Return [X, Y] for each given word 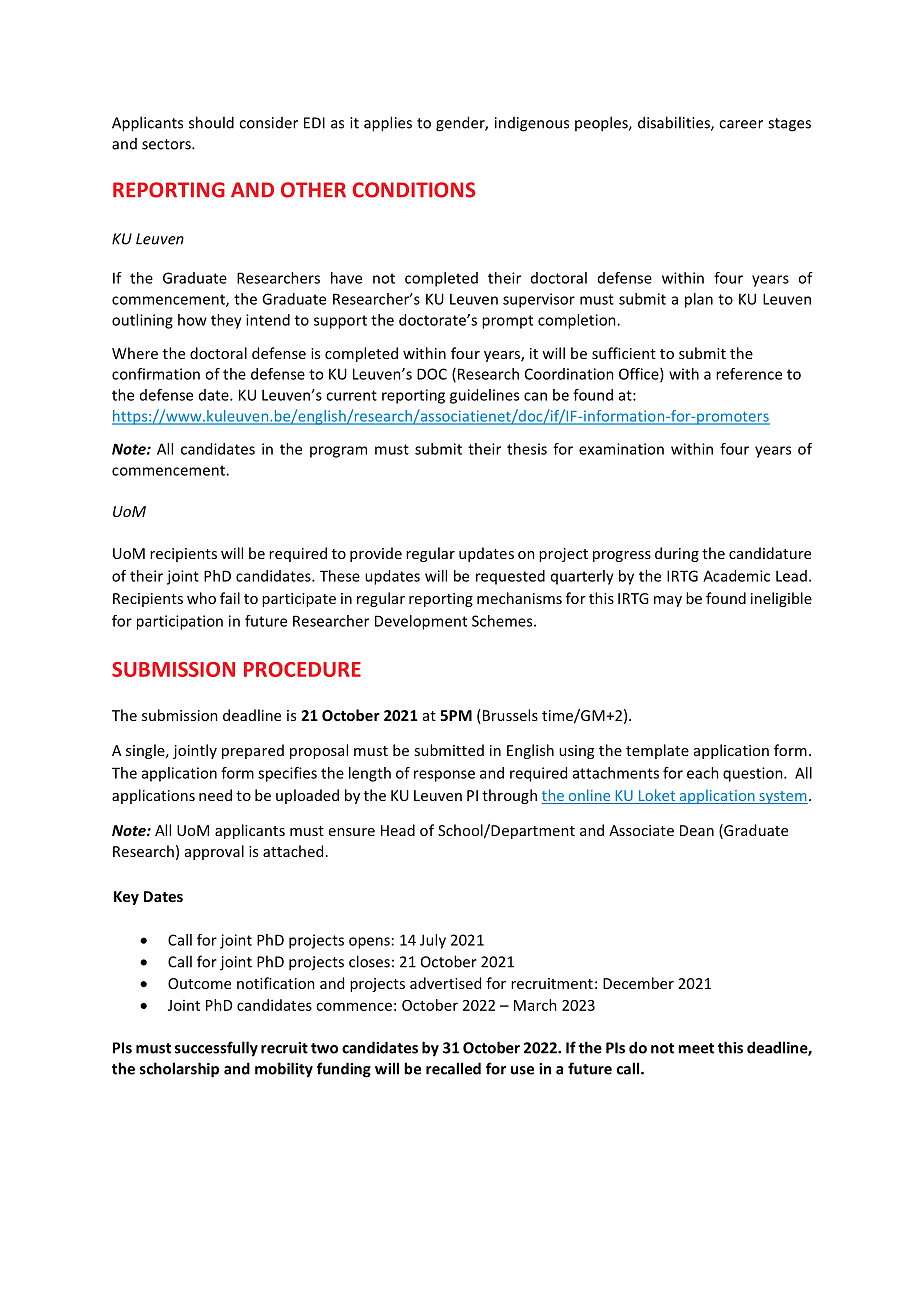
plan [699, 300]
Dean [697, 830]
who [201, 598]
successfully [216, 1049]
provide [376, 554]
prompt [507, 322]
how [192, 320]
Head [398, 830]
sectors [167, 144]
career [741, 124]
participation [180, 622]
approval [214, 852]
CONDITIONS [413, 190]
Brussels [509, 716]
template [657, 751]
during [677, 554]
